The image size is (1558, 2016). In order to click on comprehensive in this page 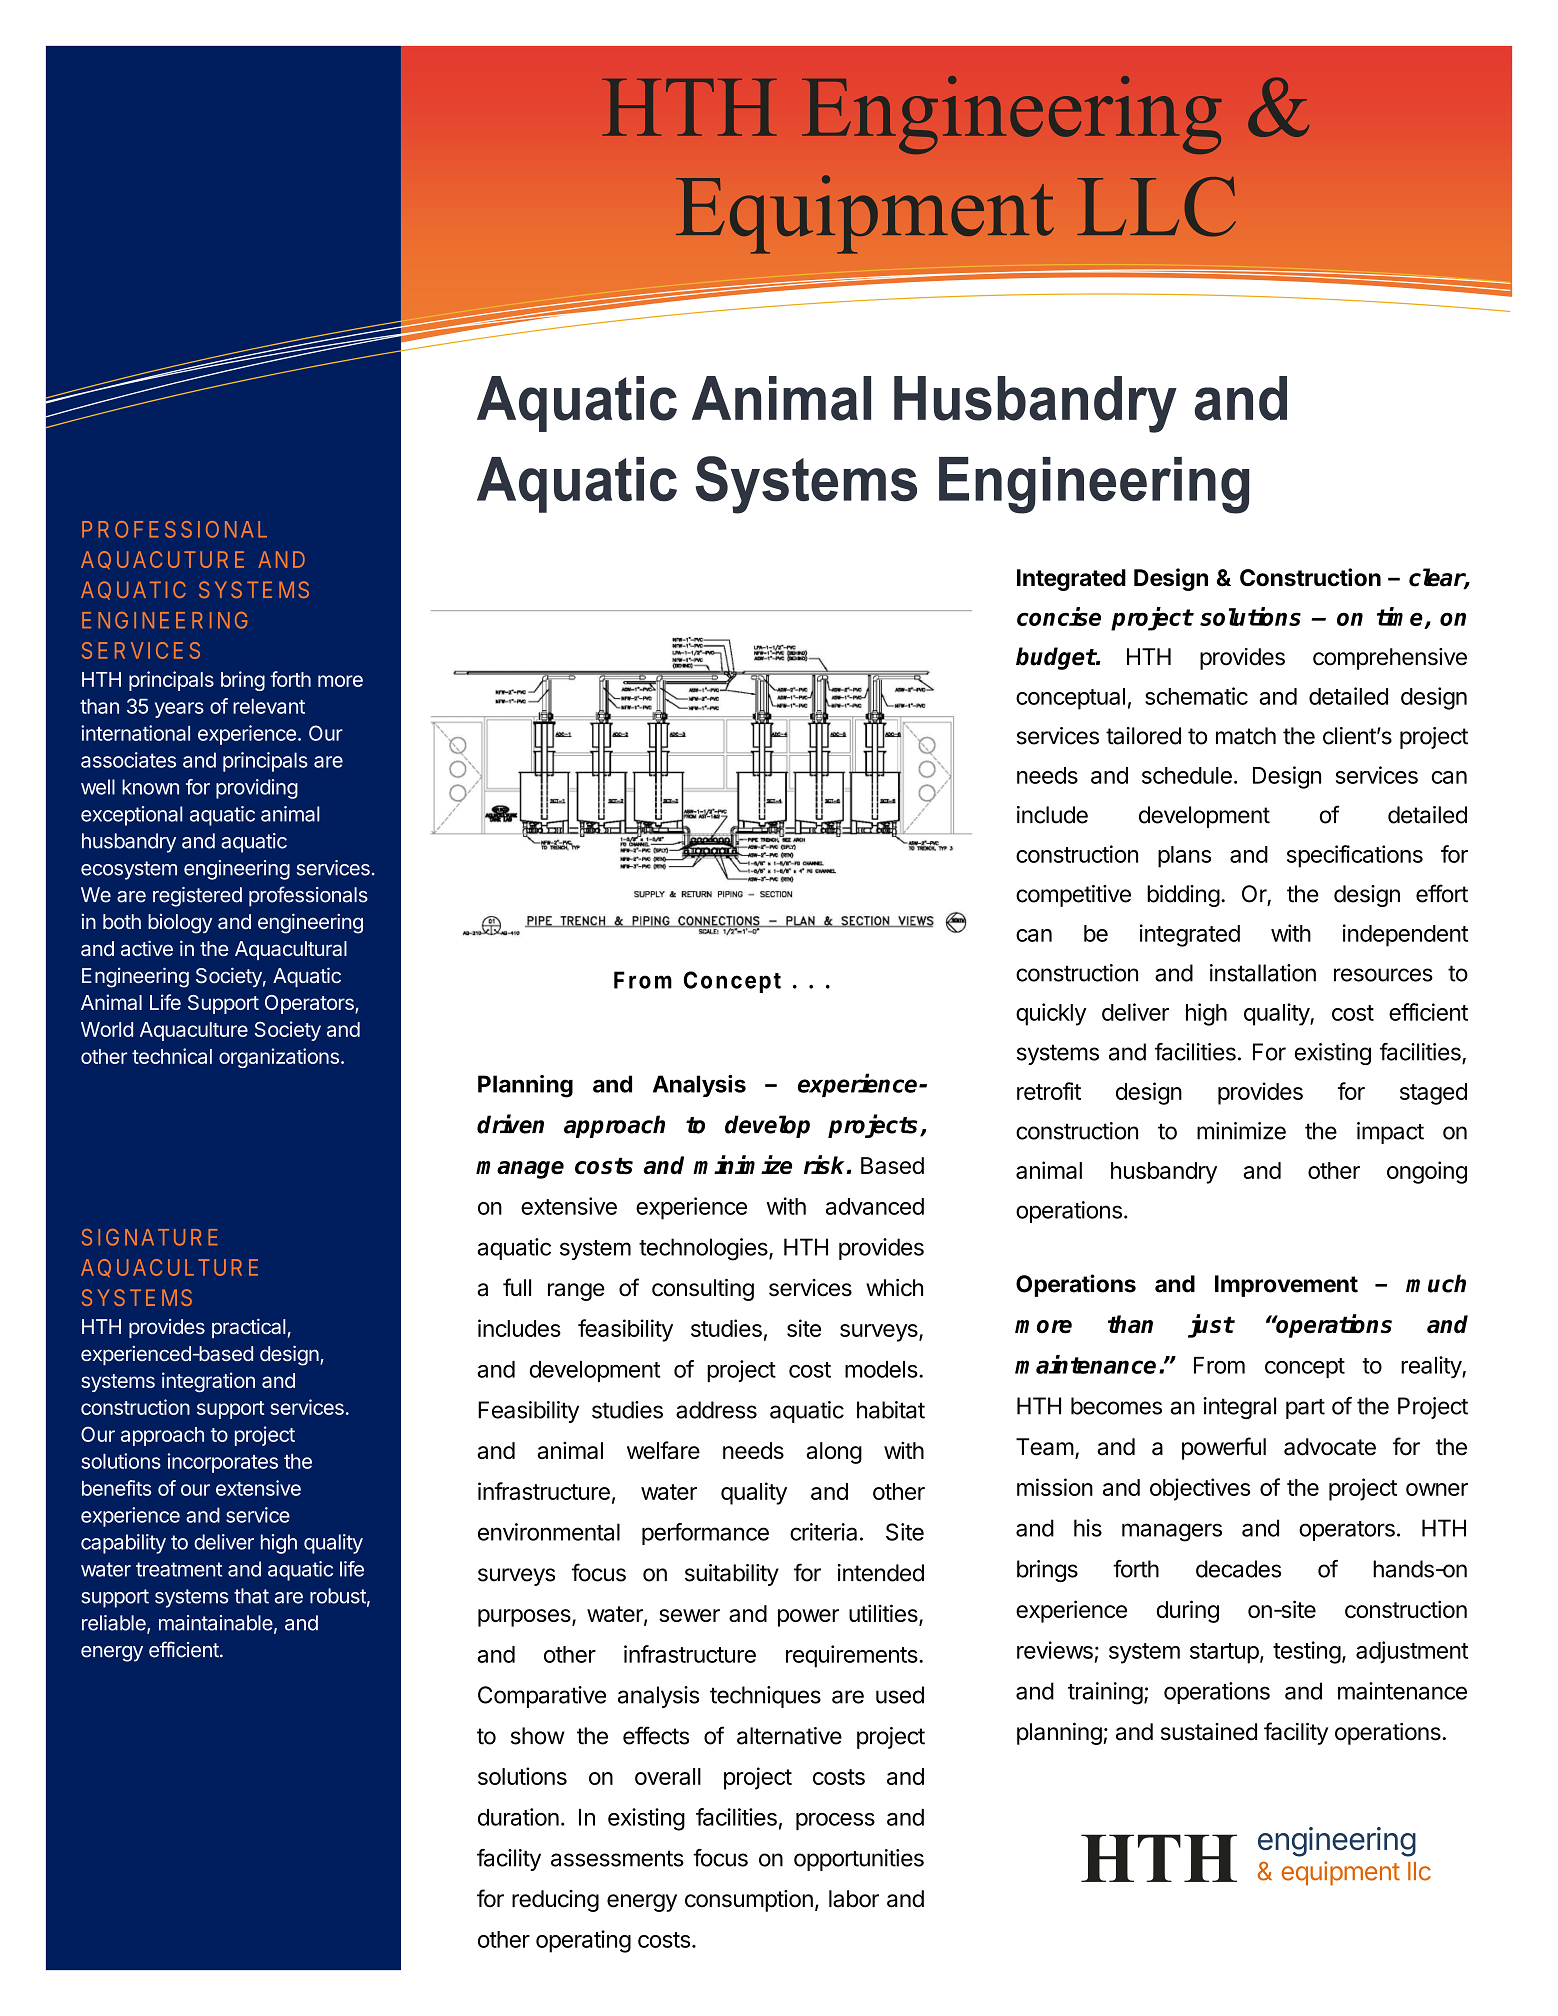, I will do `click(1390, 659)`.
